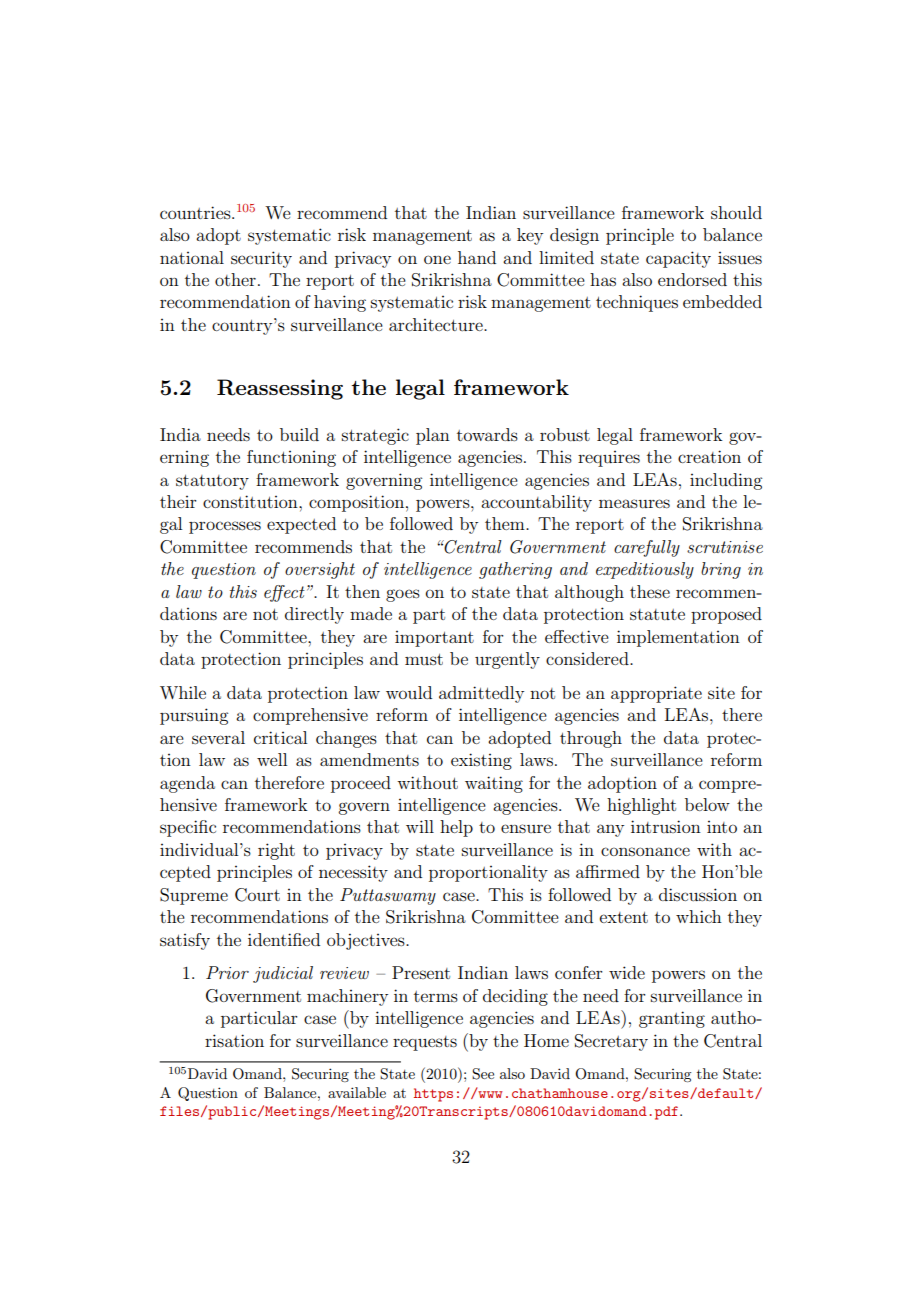 The height and width of the screenshot is (1308, 924). Describe the element at coordinates (506, 523) in the screenshot. I see `them` at that location.
